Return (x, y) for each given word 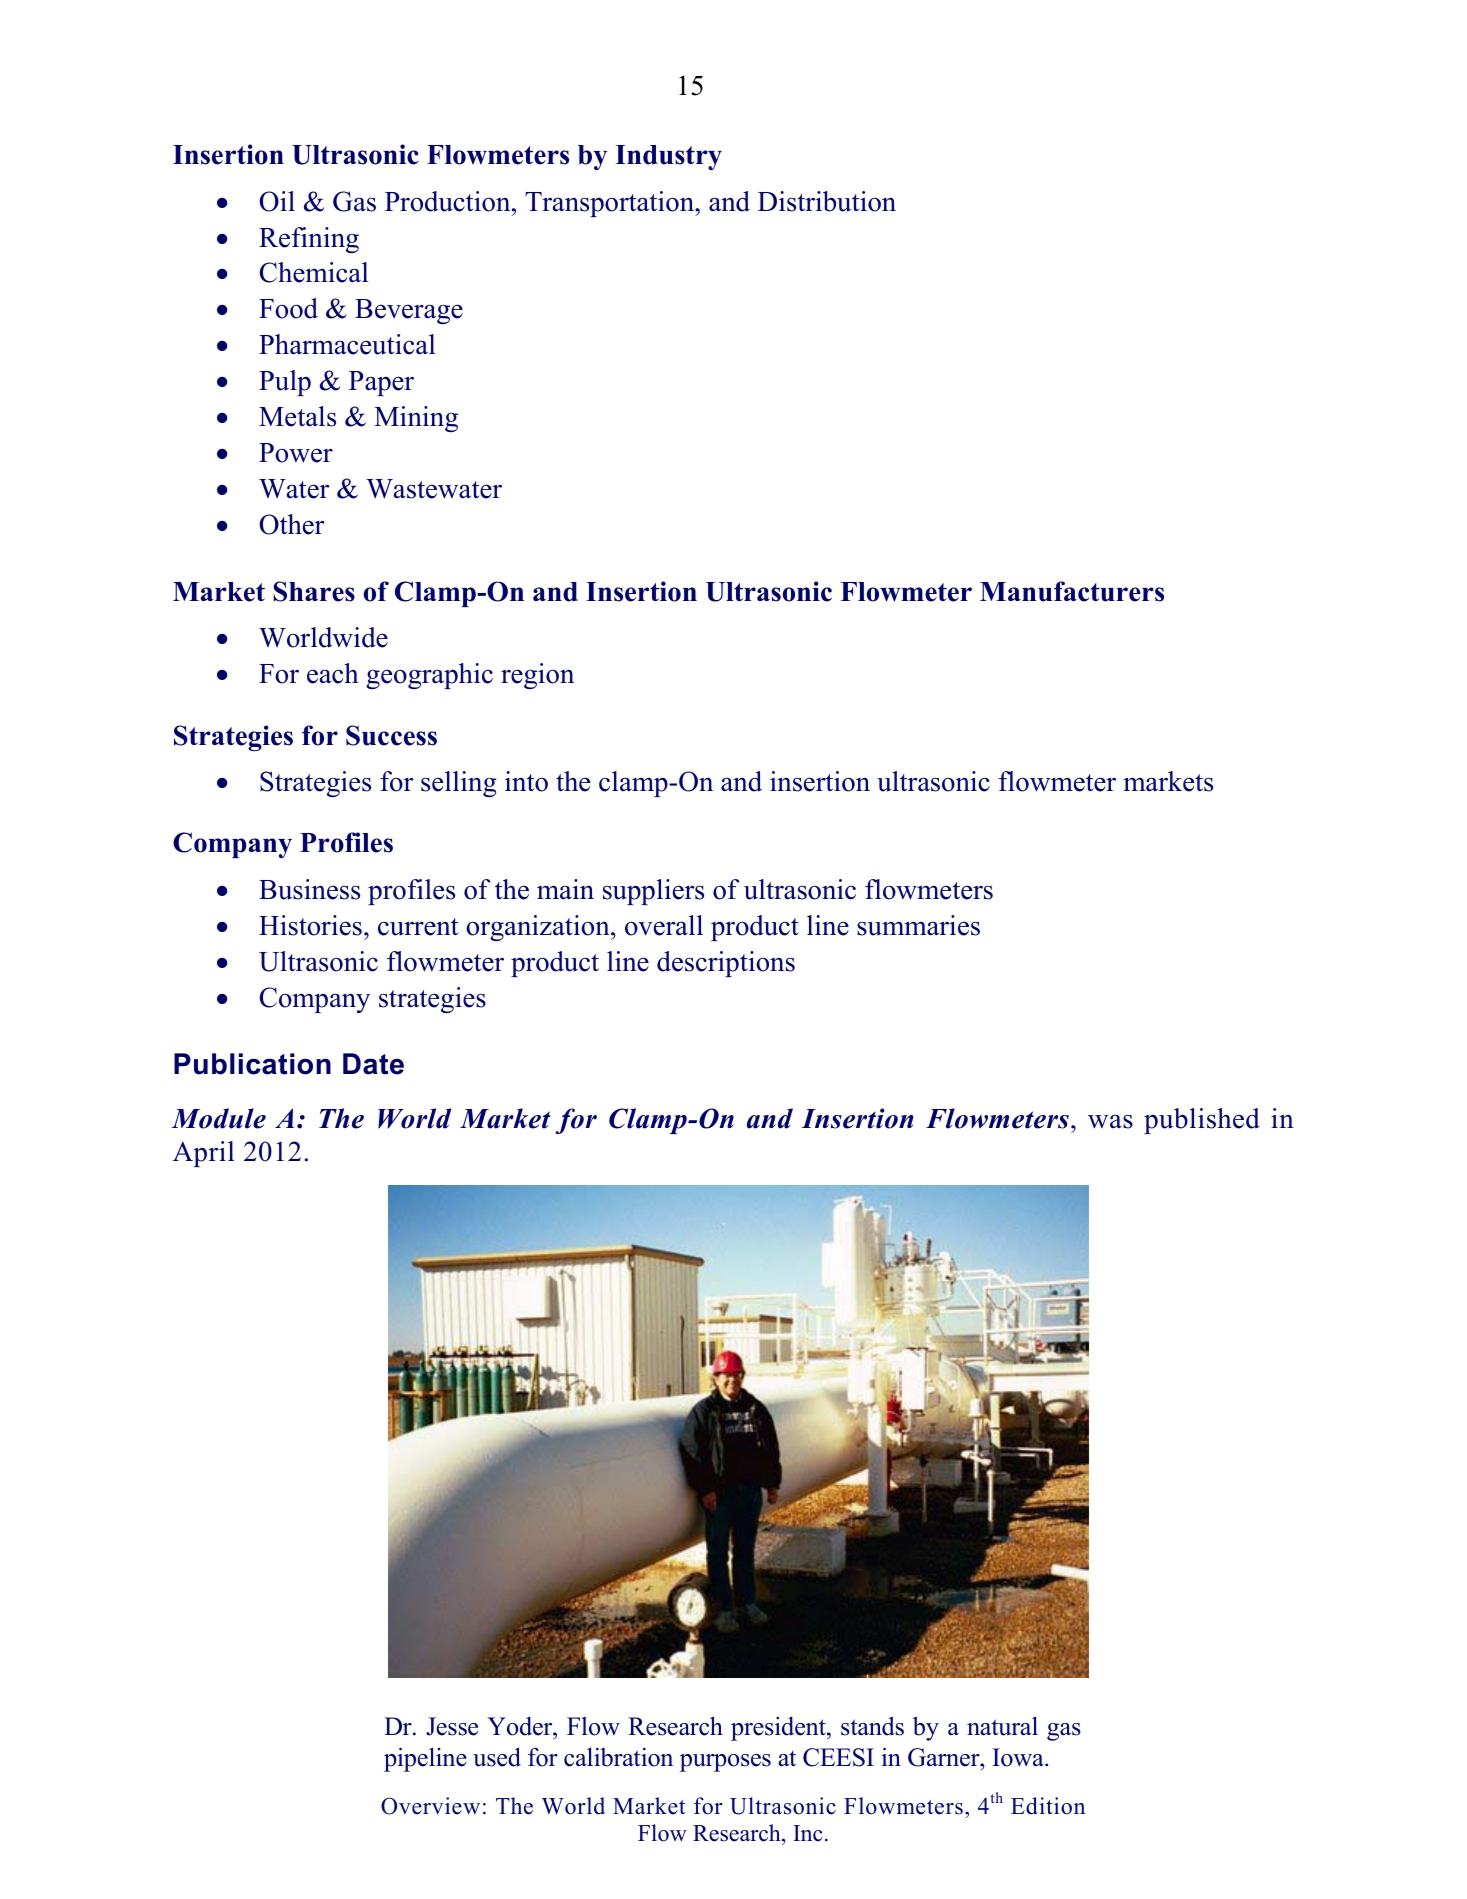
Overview (430, 1806)
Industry (668, 157)
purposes (725, 1763)
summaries (918, 925)
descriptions (726, 964)
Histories (310, 925)
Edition (1048, 1806)
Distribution (827, 201)
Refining (309, 240)
